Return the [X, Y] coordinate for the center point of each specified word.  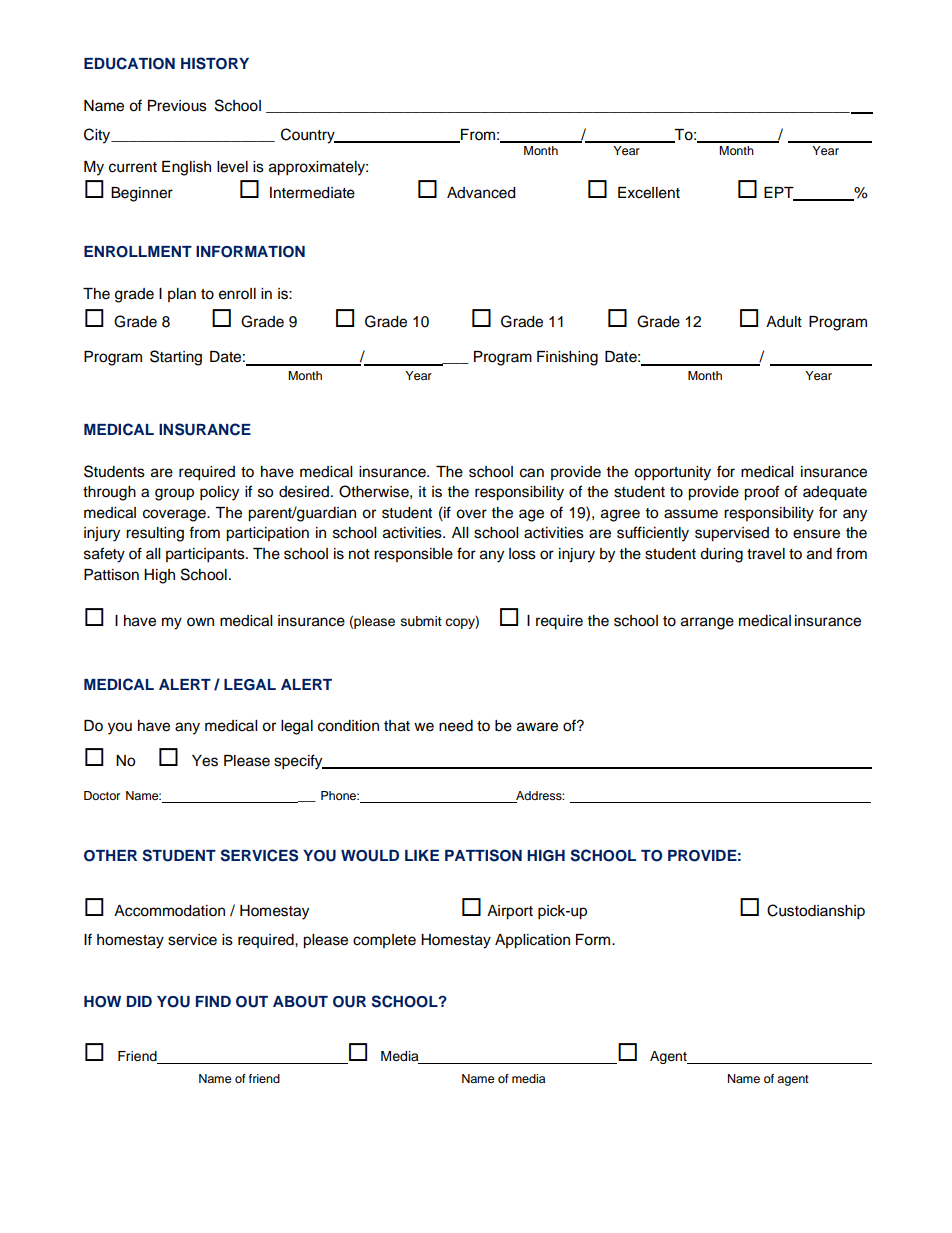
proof [761, 493]
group [174, 494]
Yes [205, 761]
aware [537, 727]
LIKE [422, 855]
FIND [213, 1001]
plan [182, 295]
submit [421, 621]
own [200, 622]
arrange [707, 623]
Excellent [649, 193]
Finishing [567, 358]
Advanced [481, 193]
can [532, 473]
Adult [784, 322]
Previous [177, 106]
